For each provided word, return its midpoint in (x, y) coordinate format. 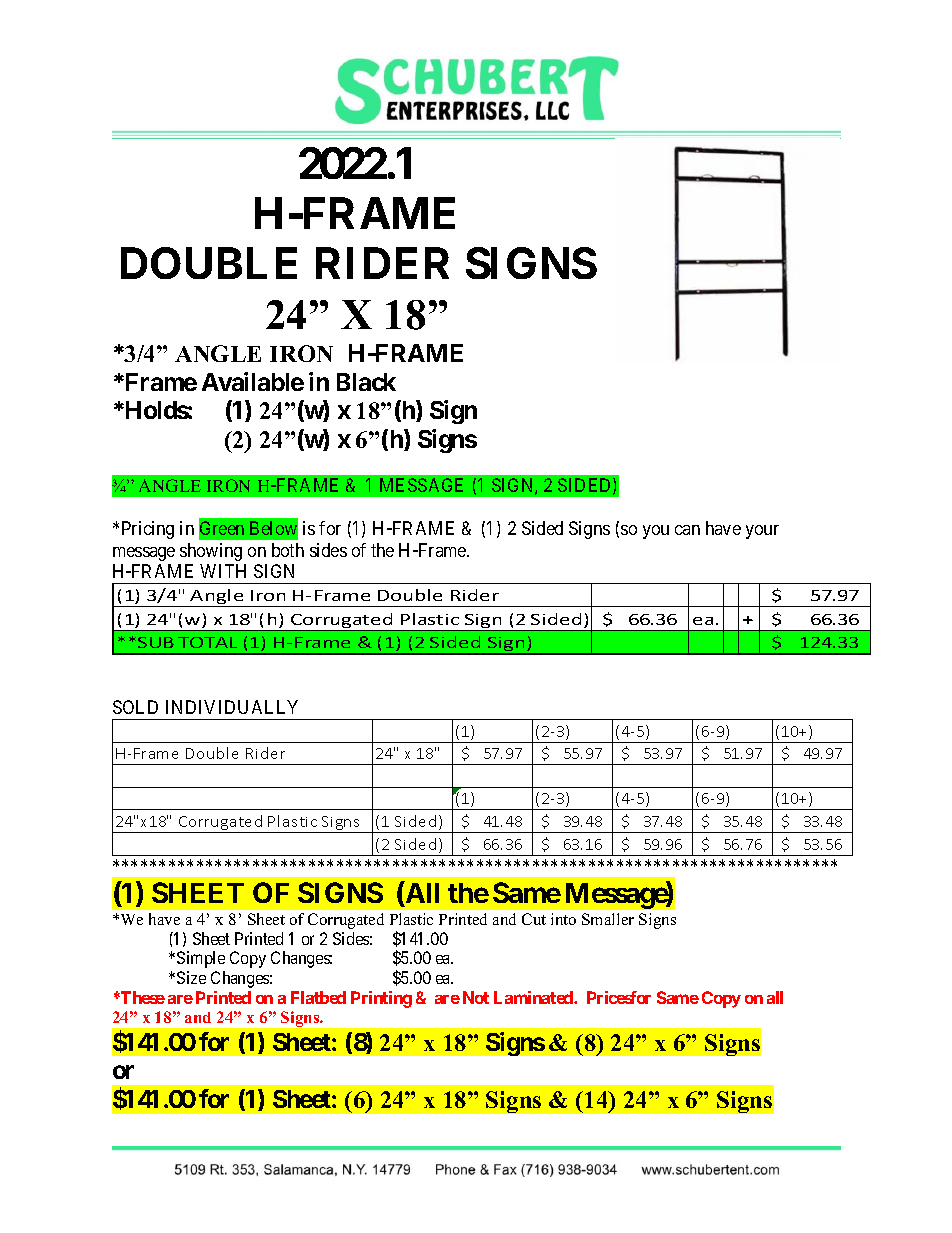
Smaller (608, 919)
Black (366, 382)
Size (191, 977)
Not (476, 997)
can (687, 530)
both (288, 550)
